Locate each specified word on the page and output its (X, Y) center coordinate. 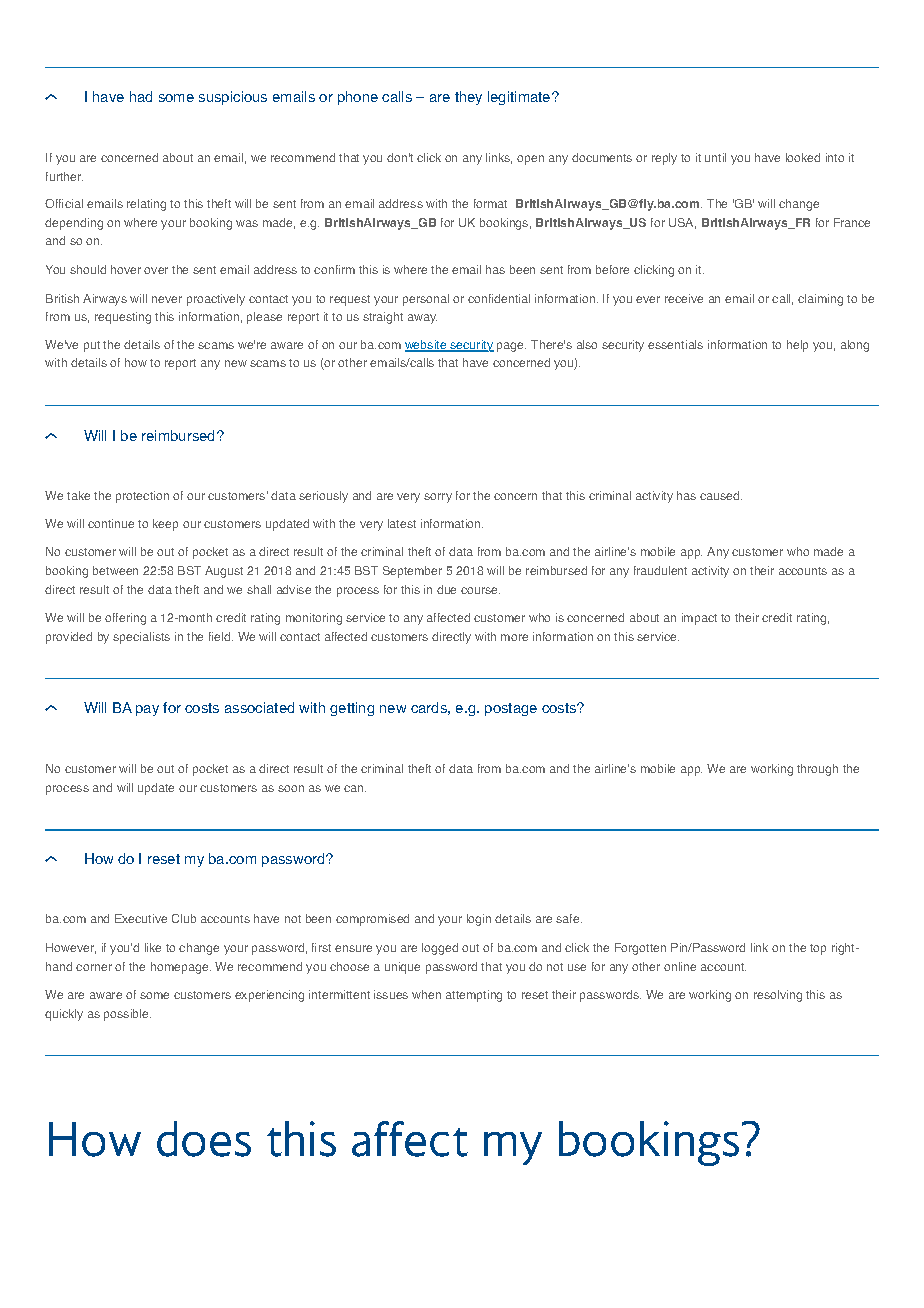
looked (803, 157)
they (468, 98)
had (141, 96)
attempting (474, 996)
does (204, 1139)
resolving (778, 996)
